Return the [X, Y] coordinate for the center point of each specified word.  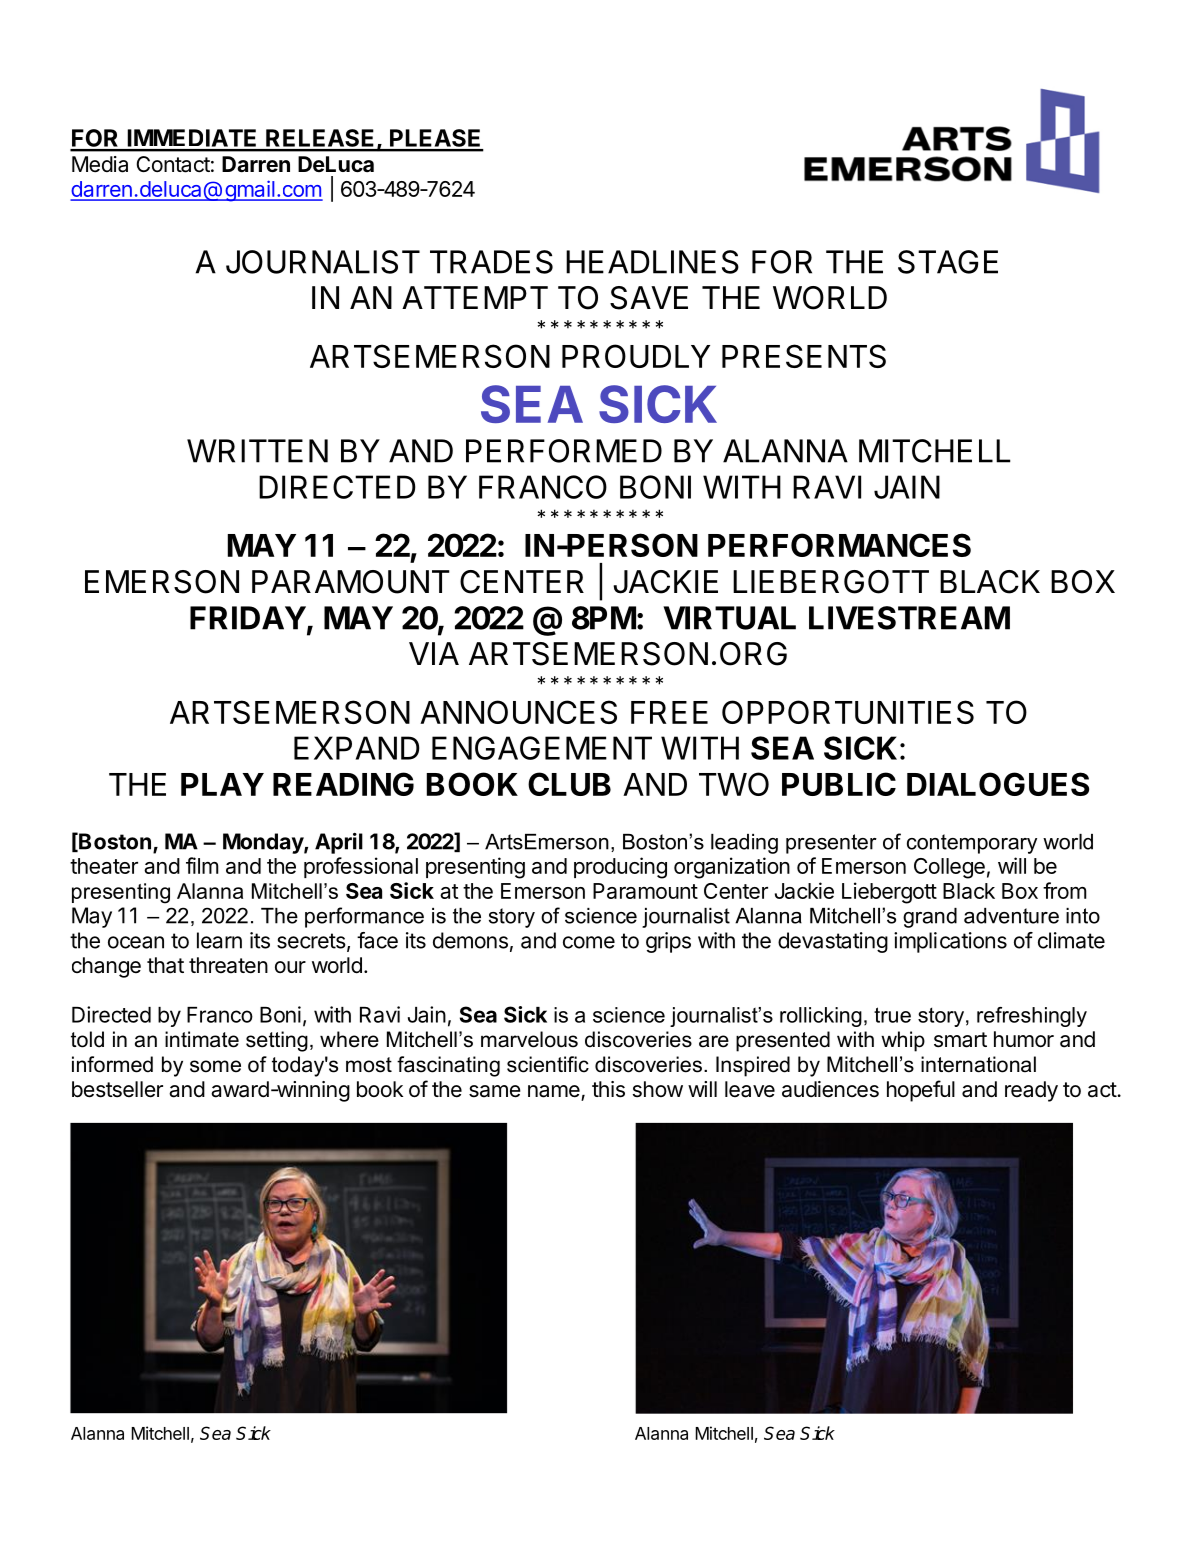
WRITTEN [257, 451]
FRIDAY [248, 618]
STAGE [948, 262]
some [215, 1066]
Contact [173, 164]
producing [620, 868]
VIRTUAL [729, 618]
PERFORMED [564, 451]
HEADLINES [652, 262]
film [202, 865]
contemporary [972, 844]
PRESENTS [804, 356]
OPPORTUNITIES [848, 712]
